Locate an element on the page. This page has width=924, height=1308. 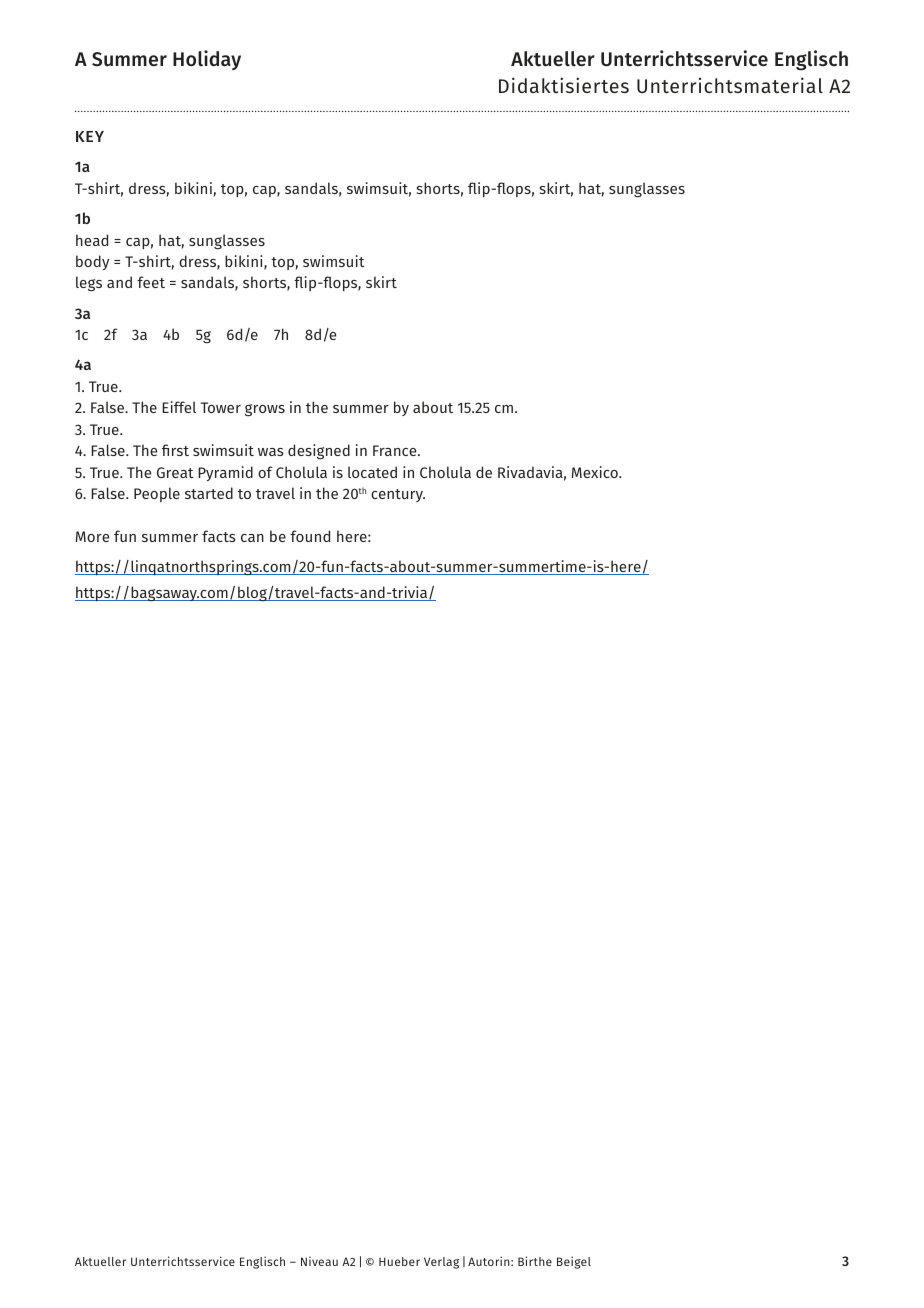
found is located at coordinates (310, 536).
